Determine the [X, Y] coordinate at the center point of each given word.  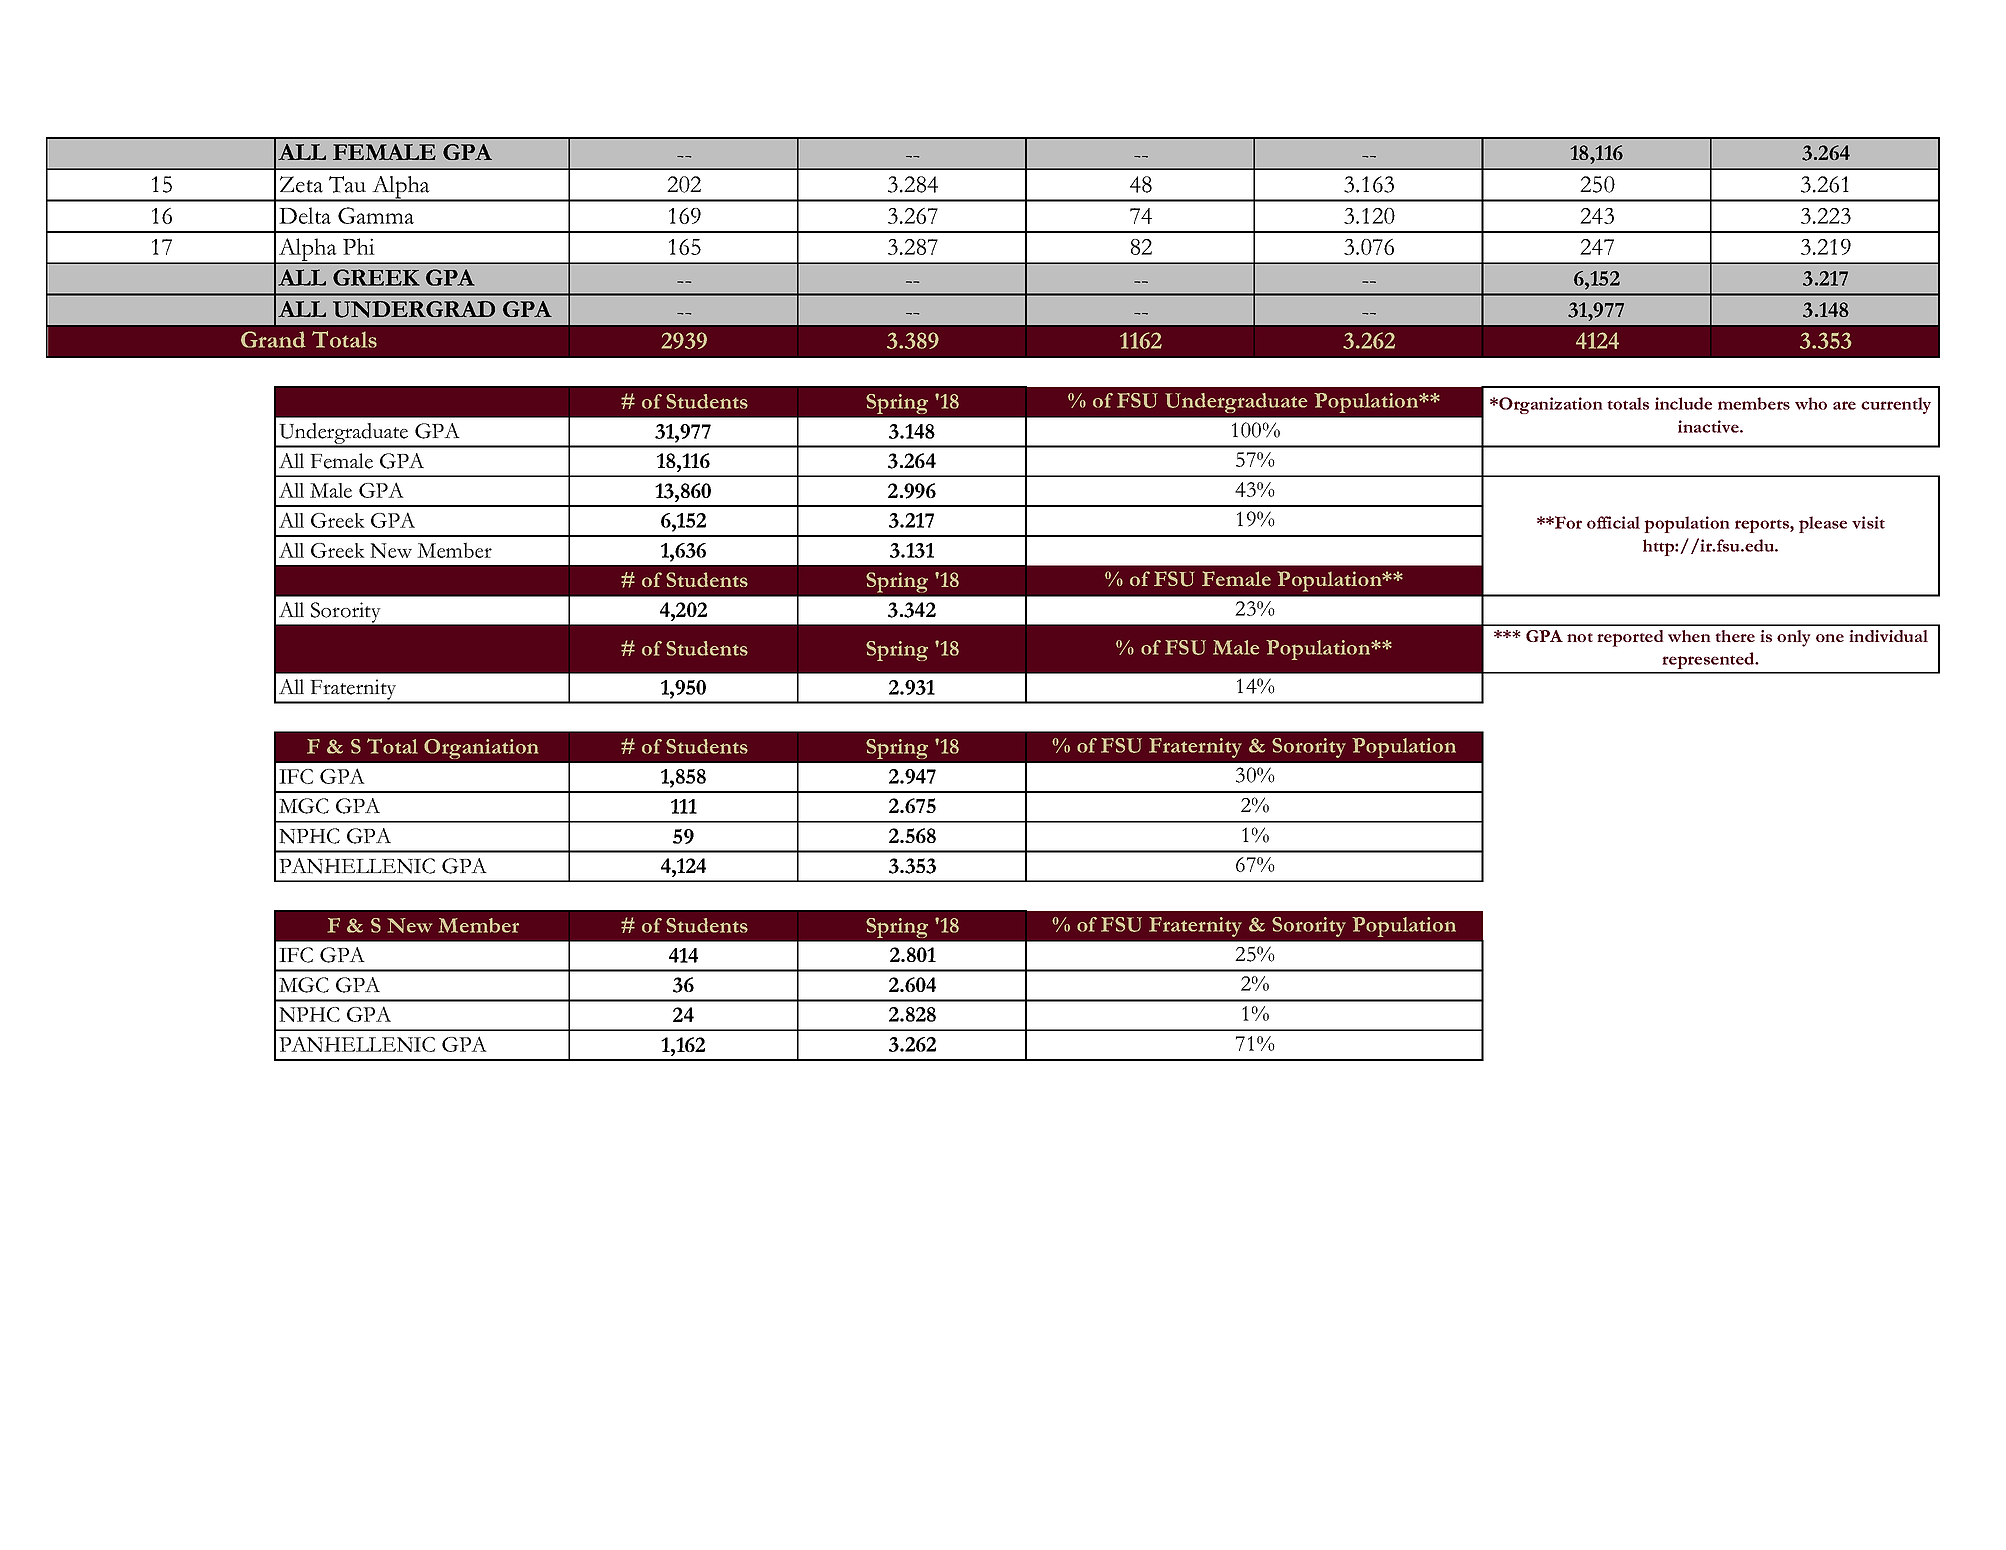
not [1580, 637]
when [1689, 636]
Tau [347, 184]
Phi [359, 246]
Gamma [376, 215]
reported [1630, 638]
